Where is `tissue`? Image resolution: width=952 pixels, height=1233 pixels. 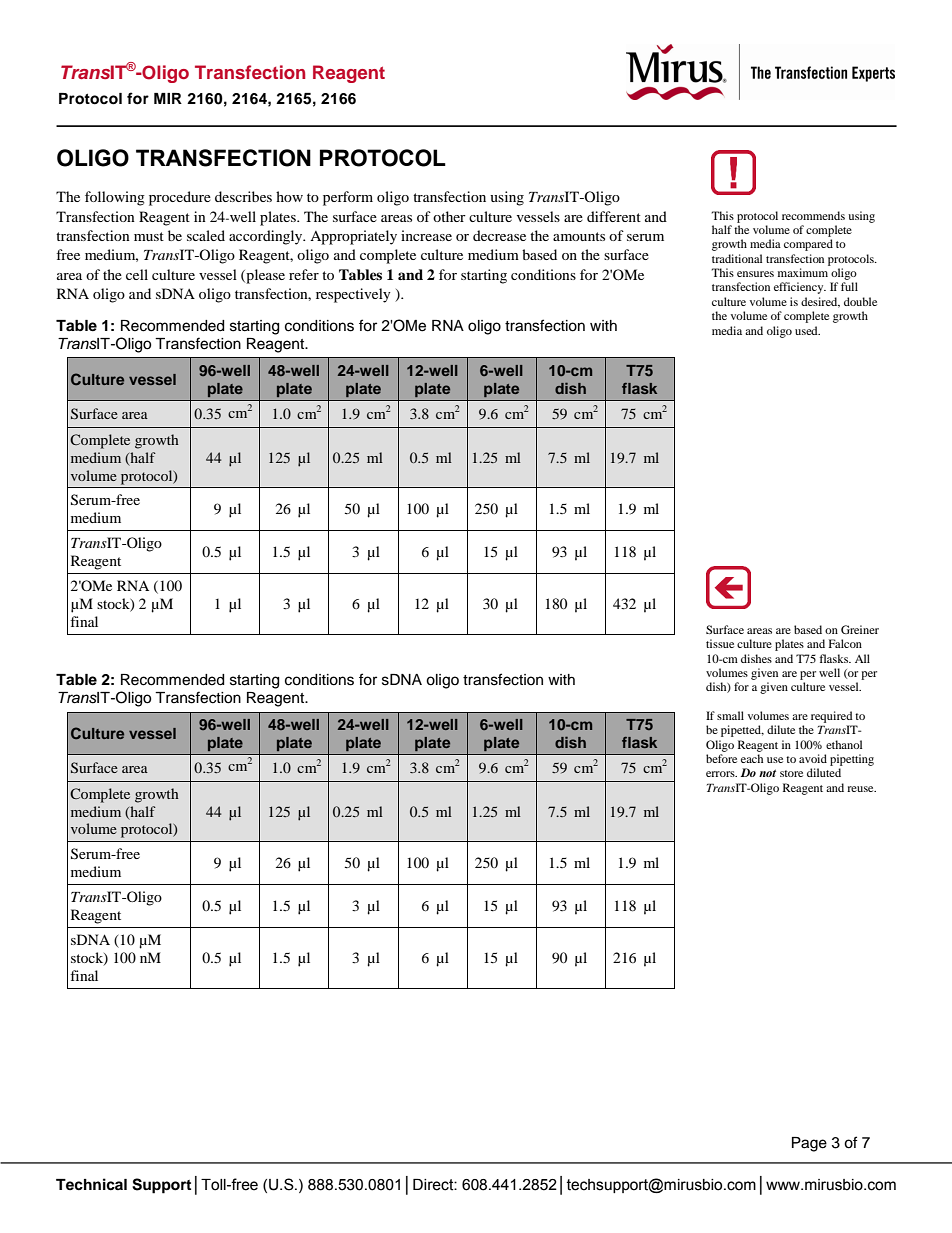
tissue is located at coordinates (720, 643).
